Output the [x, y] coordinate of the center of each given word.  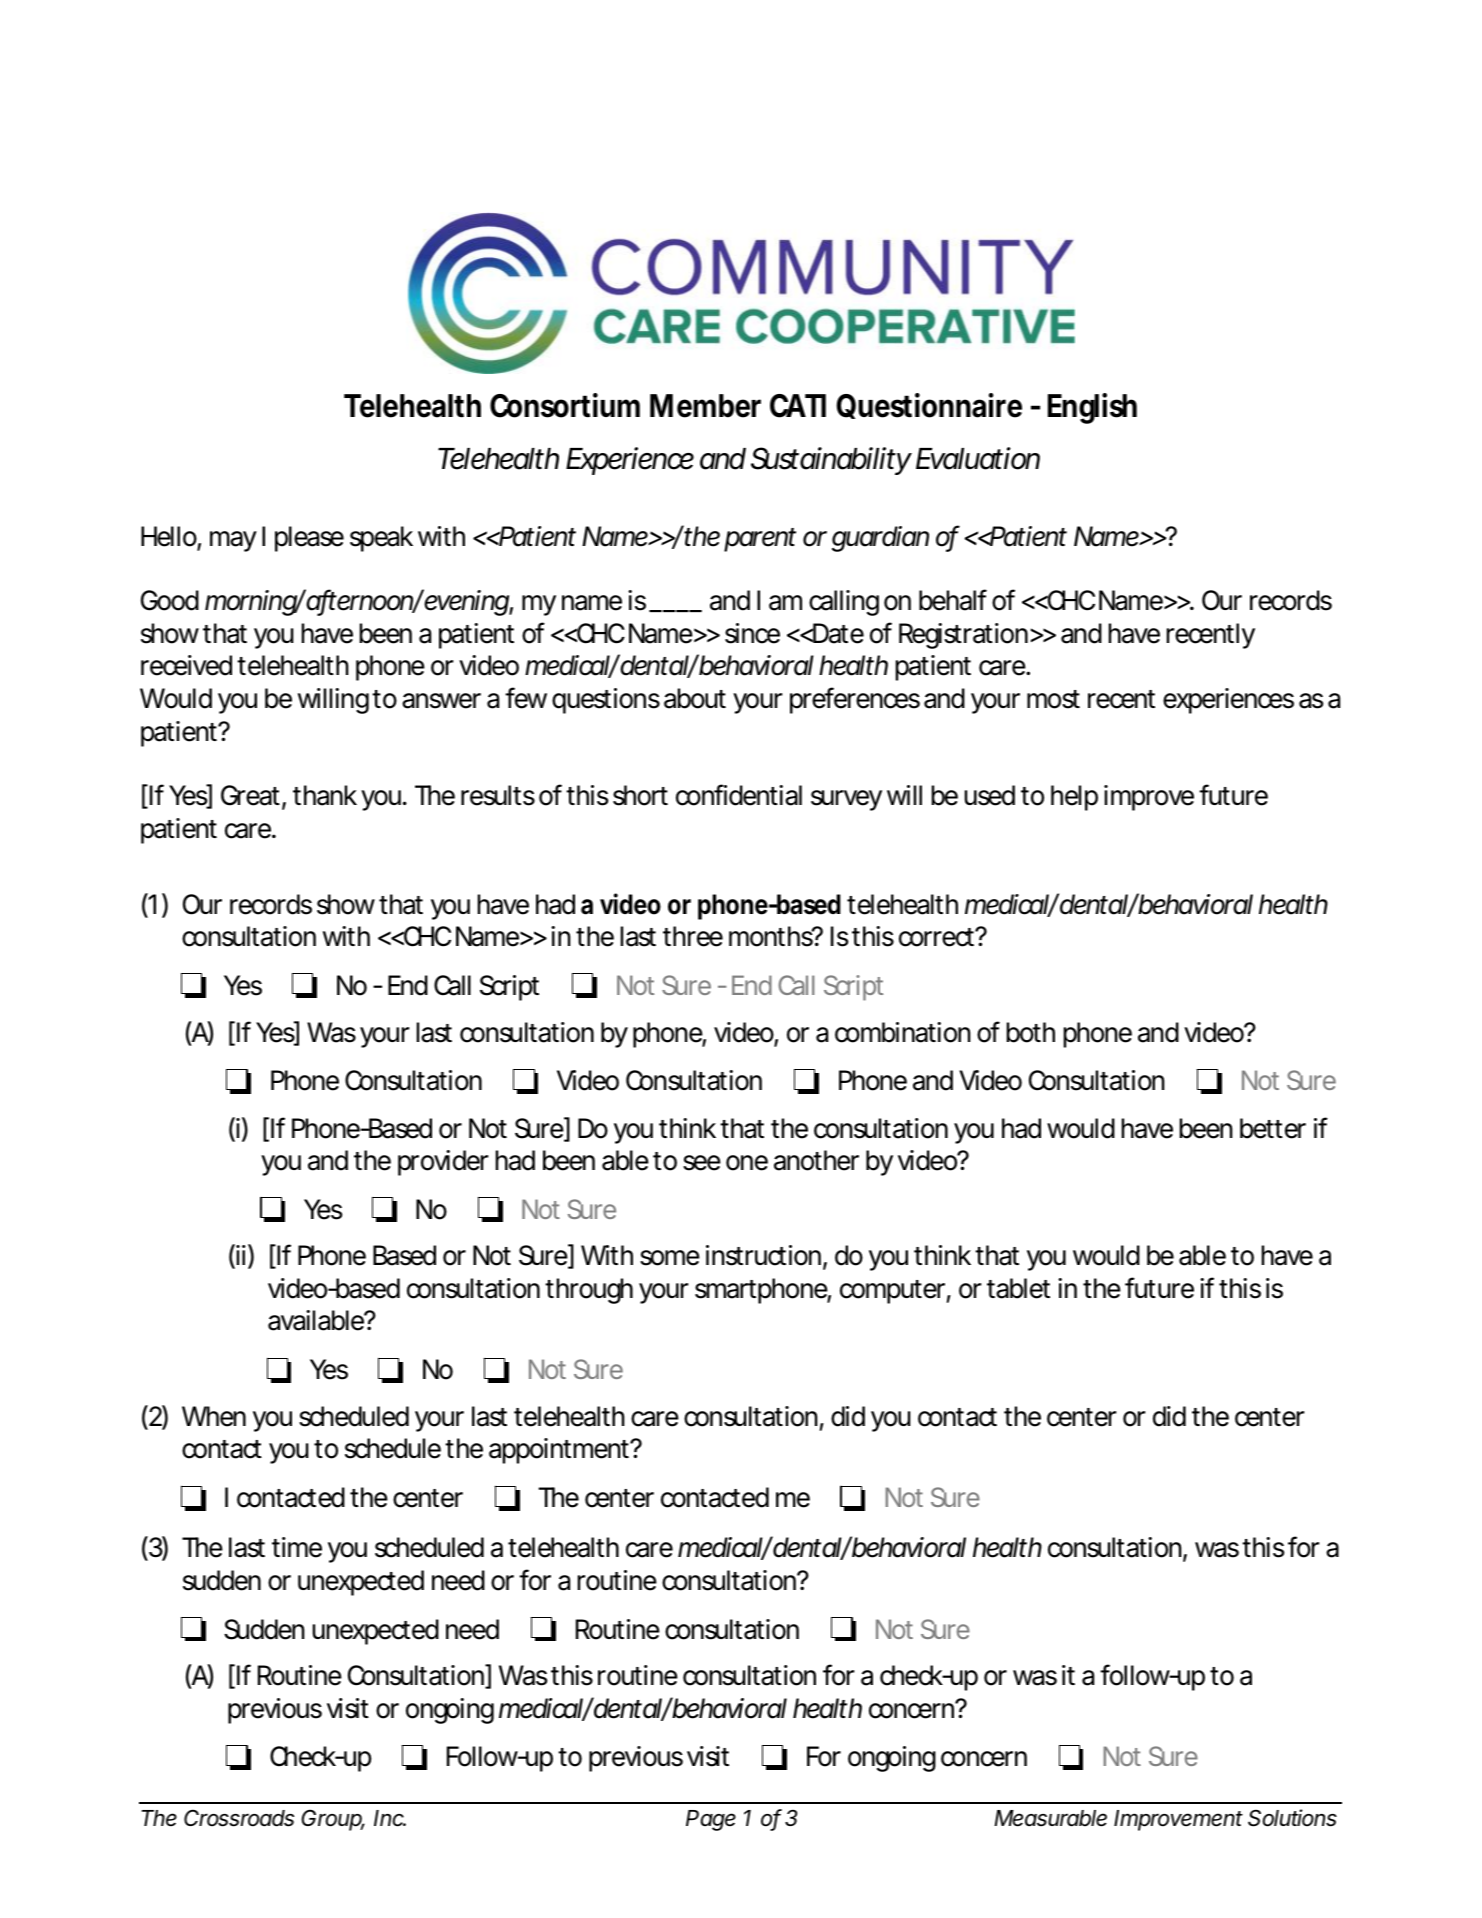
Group [333, 1820]
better [1273, 1128]
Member [705, 406]
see [702, 1163]
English [1092, 408]
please [309, 539]
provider [443, 1163]
